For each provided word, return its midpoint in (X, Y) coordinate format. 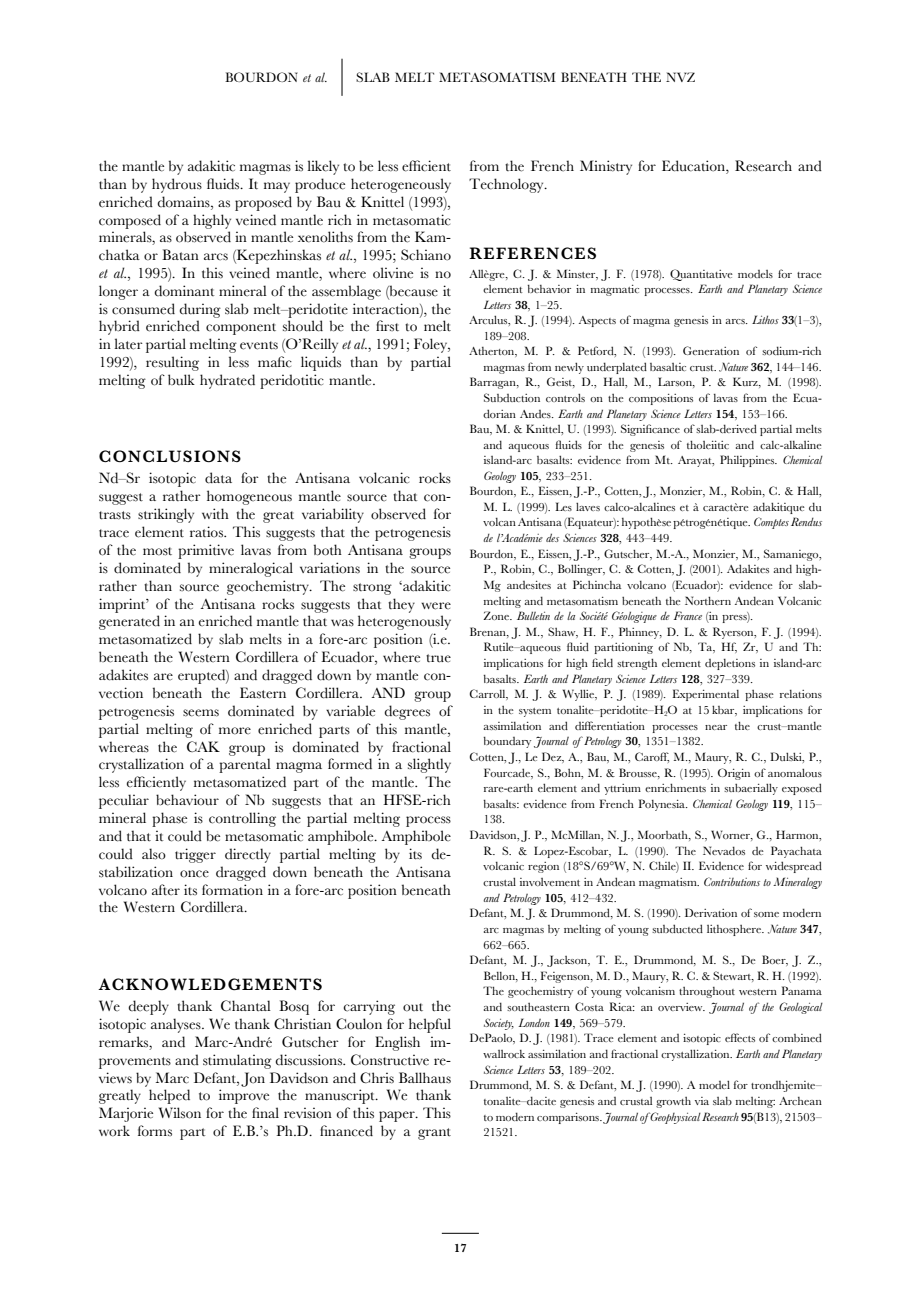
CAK (203, 746)
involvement (550, 882)
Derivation (711, 912)
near (716, 727)
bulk (181, 379)
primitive (206, 551)
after (166, 890)
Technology (507, 185)
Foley (432, 345)
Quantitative (701, 275)
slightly (429, 765)
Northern (708, 600)
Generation (711, 350)
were (436, 606)
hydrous (177, 185)
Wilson (180, 1113)
